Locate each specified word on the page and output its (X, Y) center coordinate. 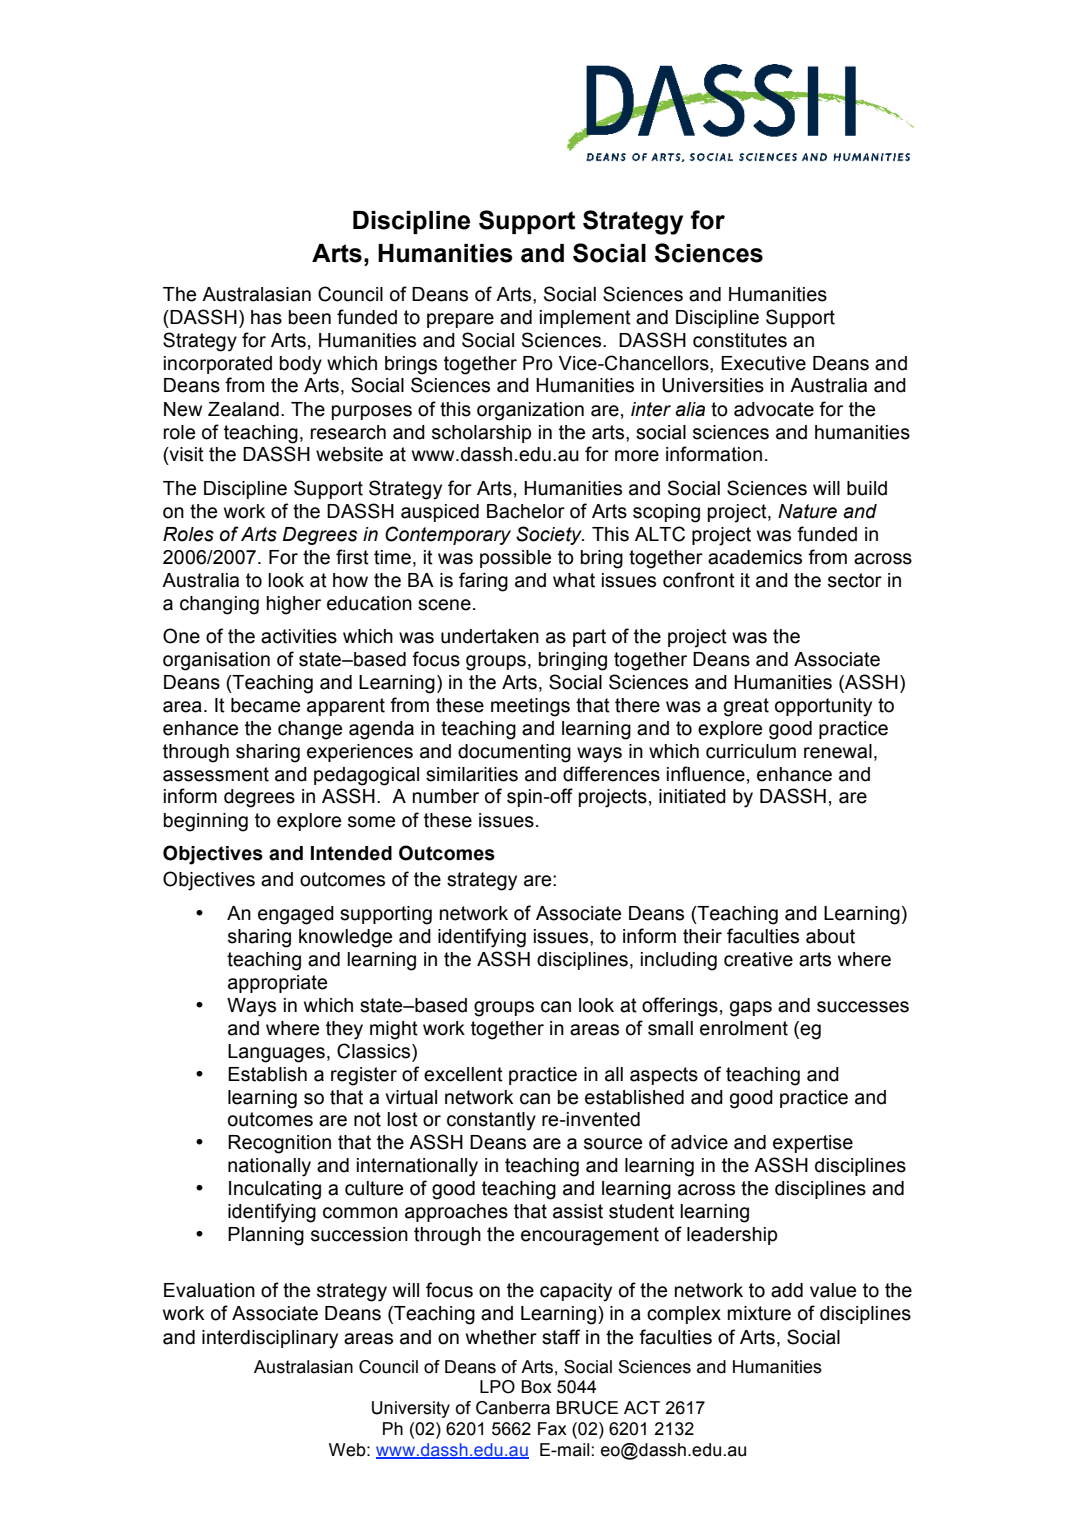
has (266, 317)
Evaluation (209, 1290)
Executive (763, 363)
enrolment (744, 1028)
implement (585, 319)
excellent (463, 1074)
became (265, 705)
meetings (530, 707)
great (746, 707)
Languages (276, 1053)
